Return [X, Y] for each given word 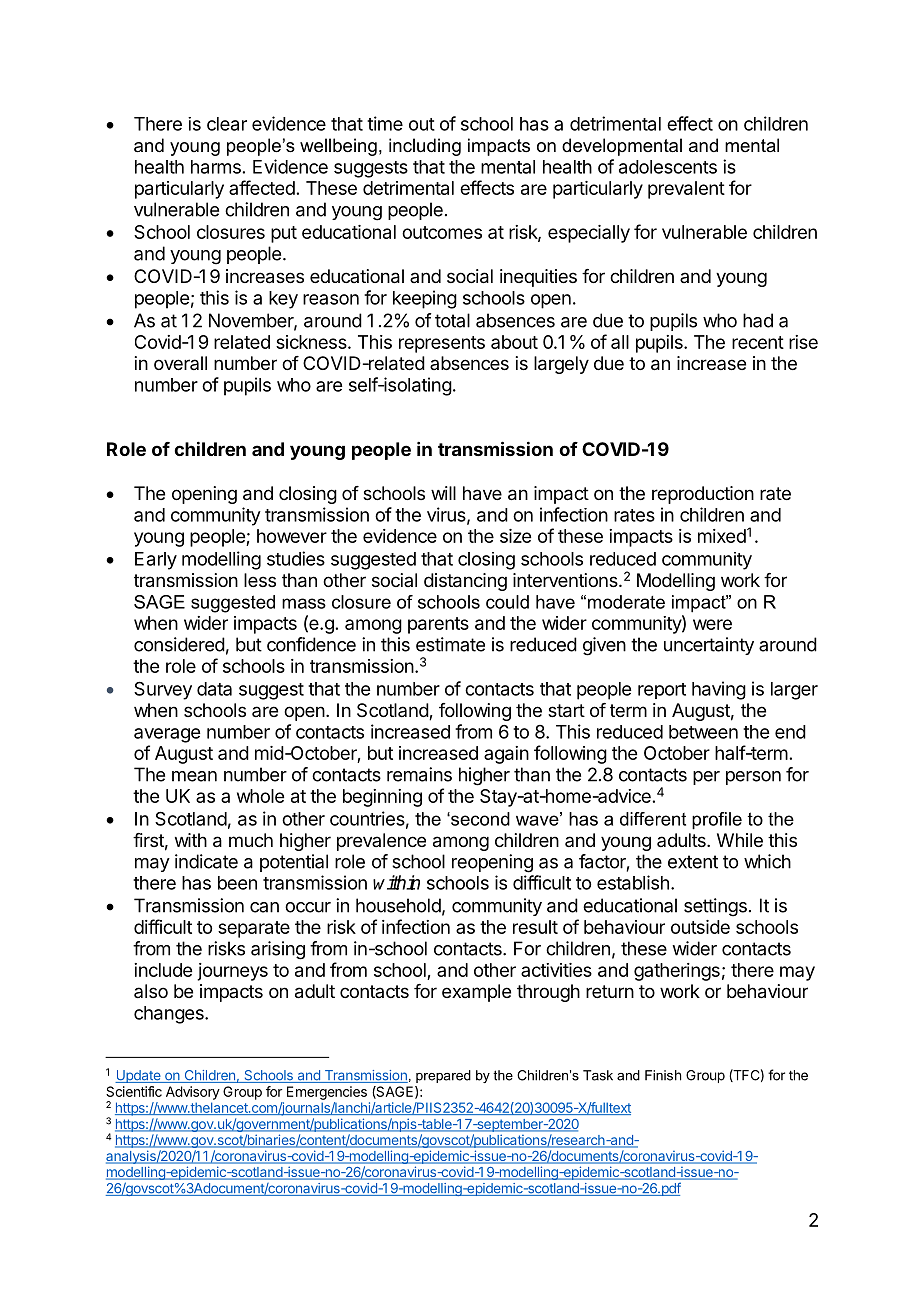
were [712, 624]
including [425, 147]
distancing [465, 582]
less [260, 580]
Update [139, 1076]
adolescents [668, 167]
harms [216, 167]
